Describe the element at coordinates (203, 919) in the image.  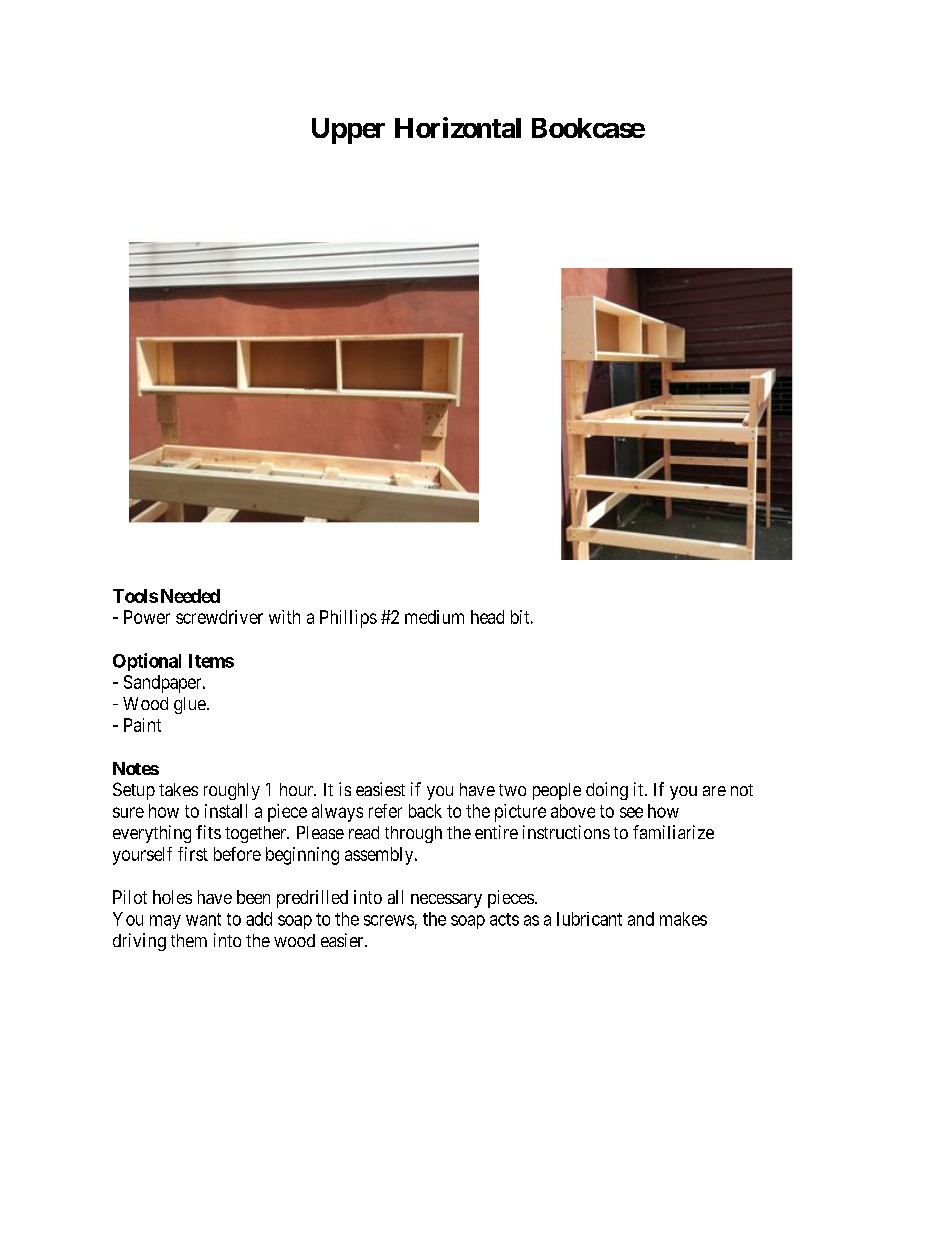
I see `want` at that location.
